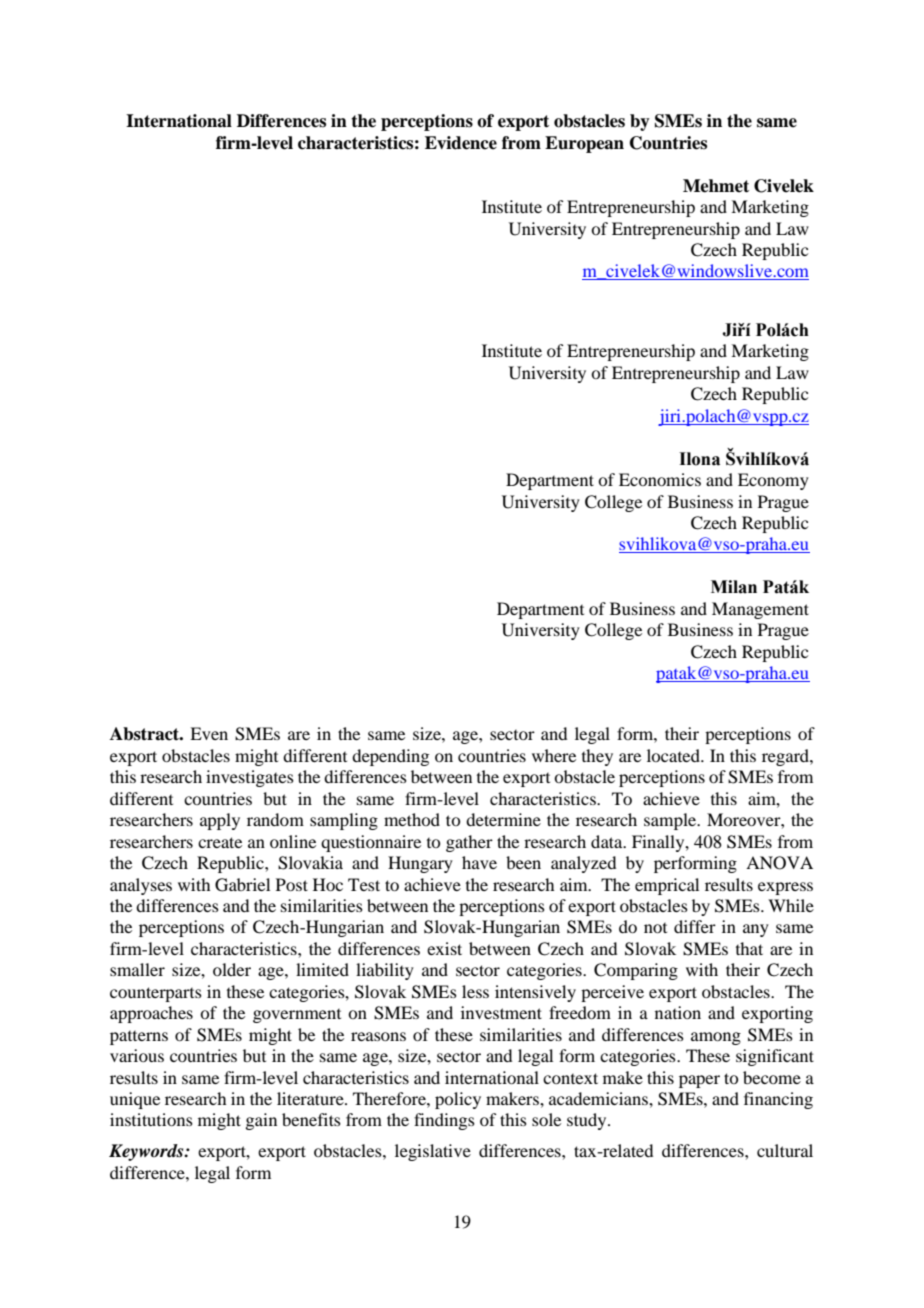 The width and height of the document is (924, 1308). What do you see at coordinates (250, 778) in the document?
I see `investigates` at bounding box center [250, 778].
